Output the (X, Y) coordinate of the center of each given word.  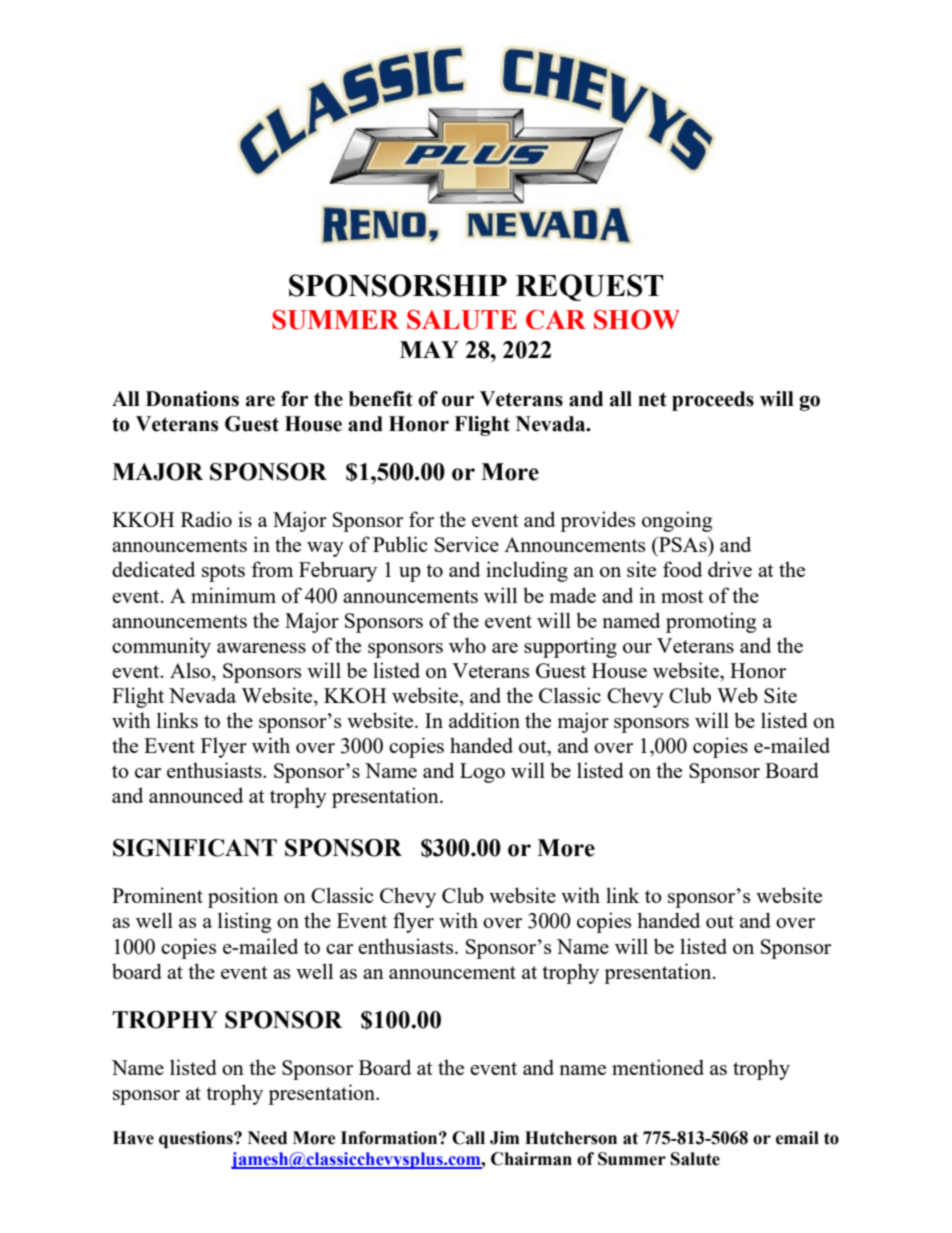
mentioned (658, 1067)
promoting (711, 622)
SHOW (637, 319)
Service (467, 544)
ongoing (677, 521)
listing (244, 922)
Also (191, 670)
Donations (192, 399)
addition (484, 720)
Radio (206, 519)
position (243, 897)
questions (197, 1139)
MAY (429, 349)
